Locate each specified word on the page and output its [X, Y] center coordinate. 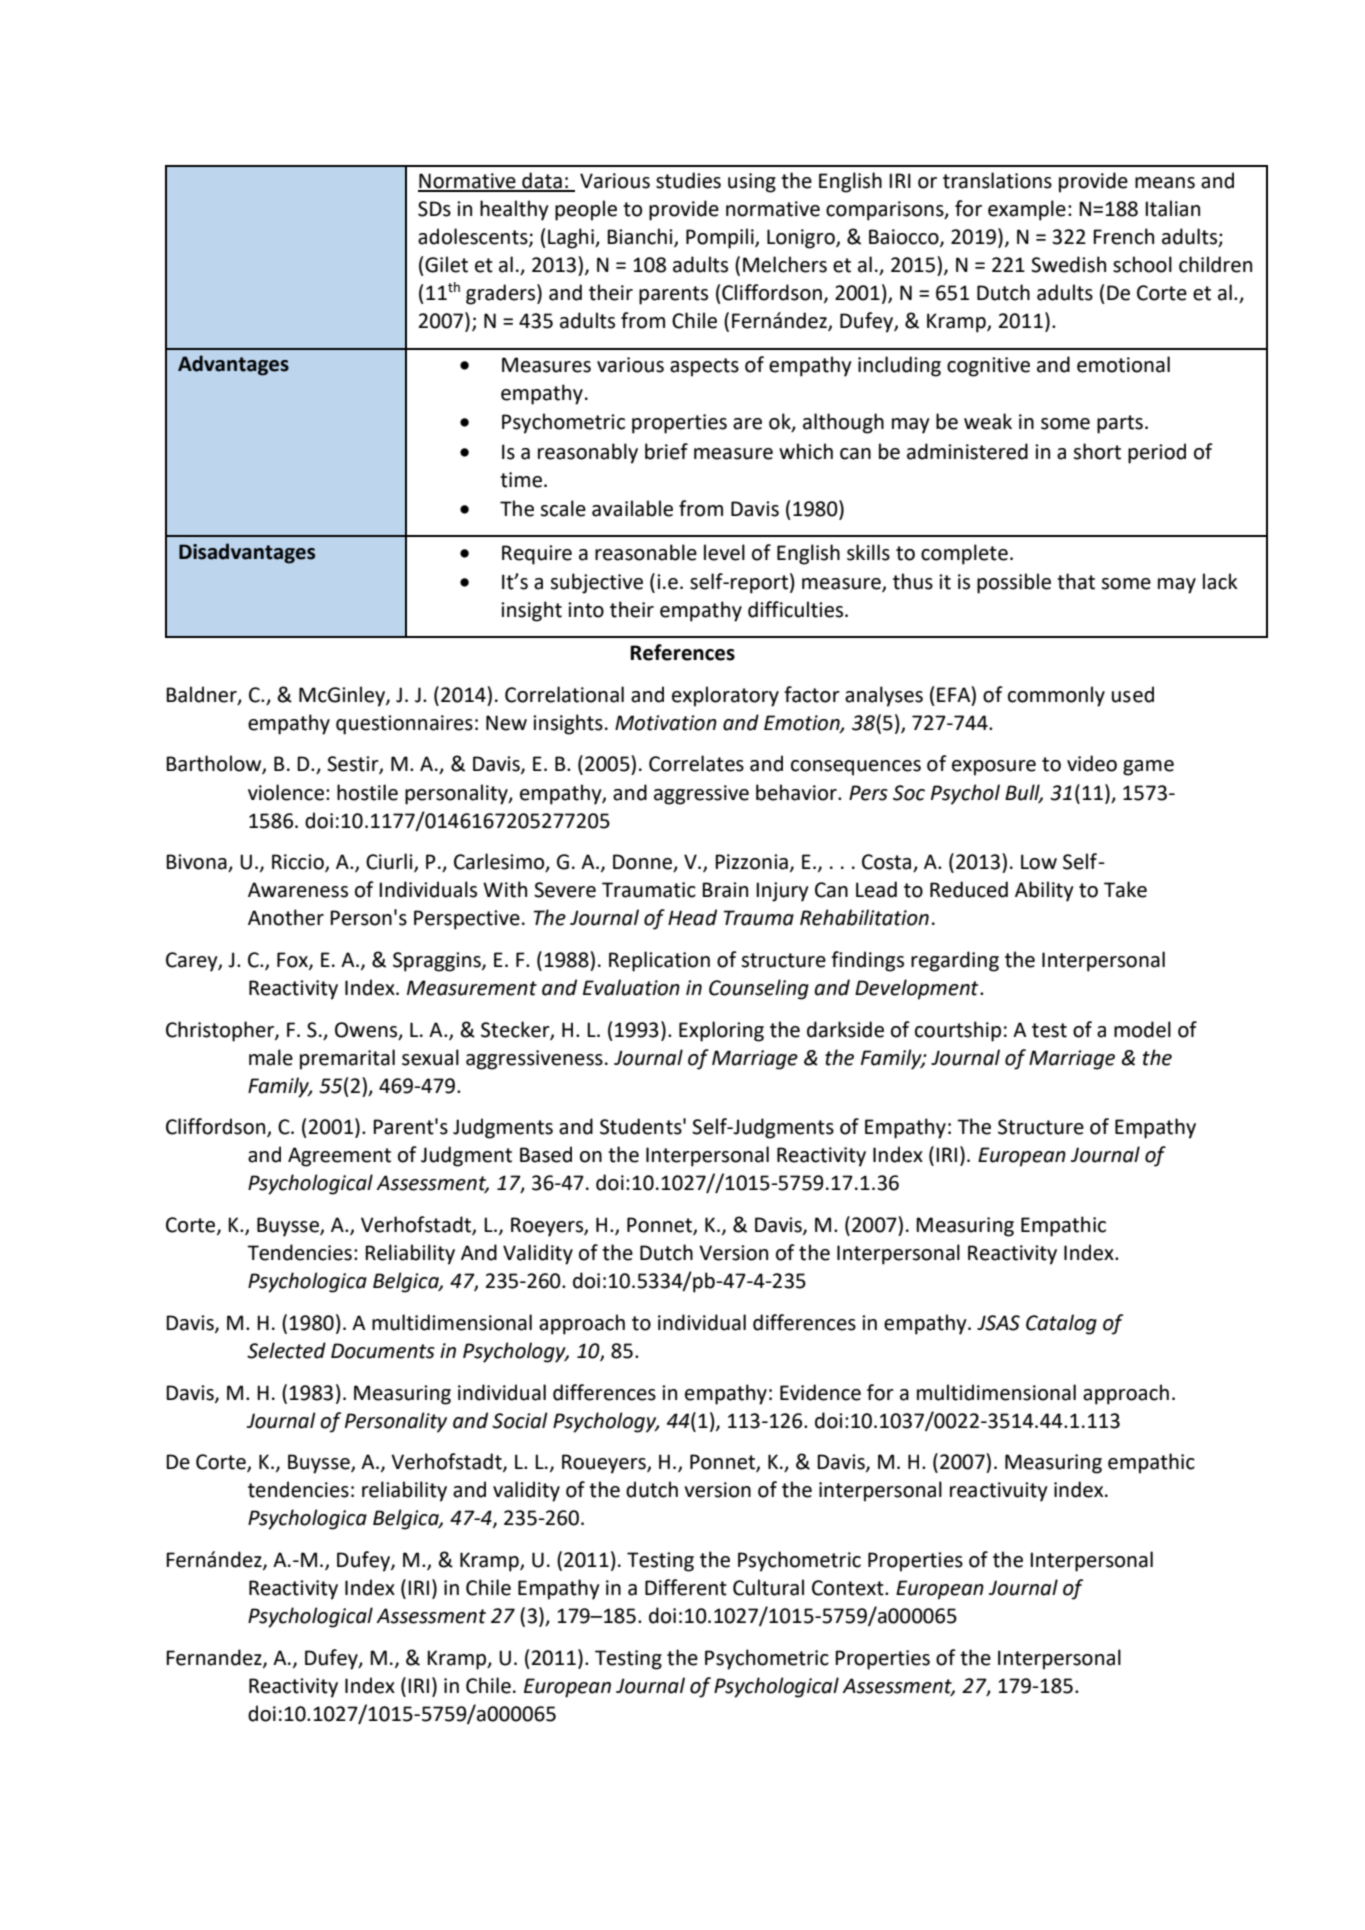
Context [849, 1588]
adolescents [474, 237]
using [752, 183]
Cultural [768, 1587]
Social [520, 1420]
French [1123, 236]
